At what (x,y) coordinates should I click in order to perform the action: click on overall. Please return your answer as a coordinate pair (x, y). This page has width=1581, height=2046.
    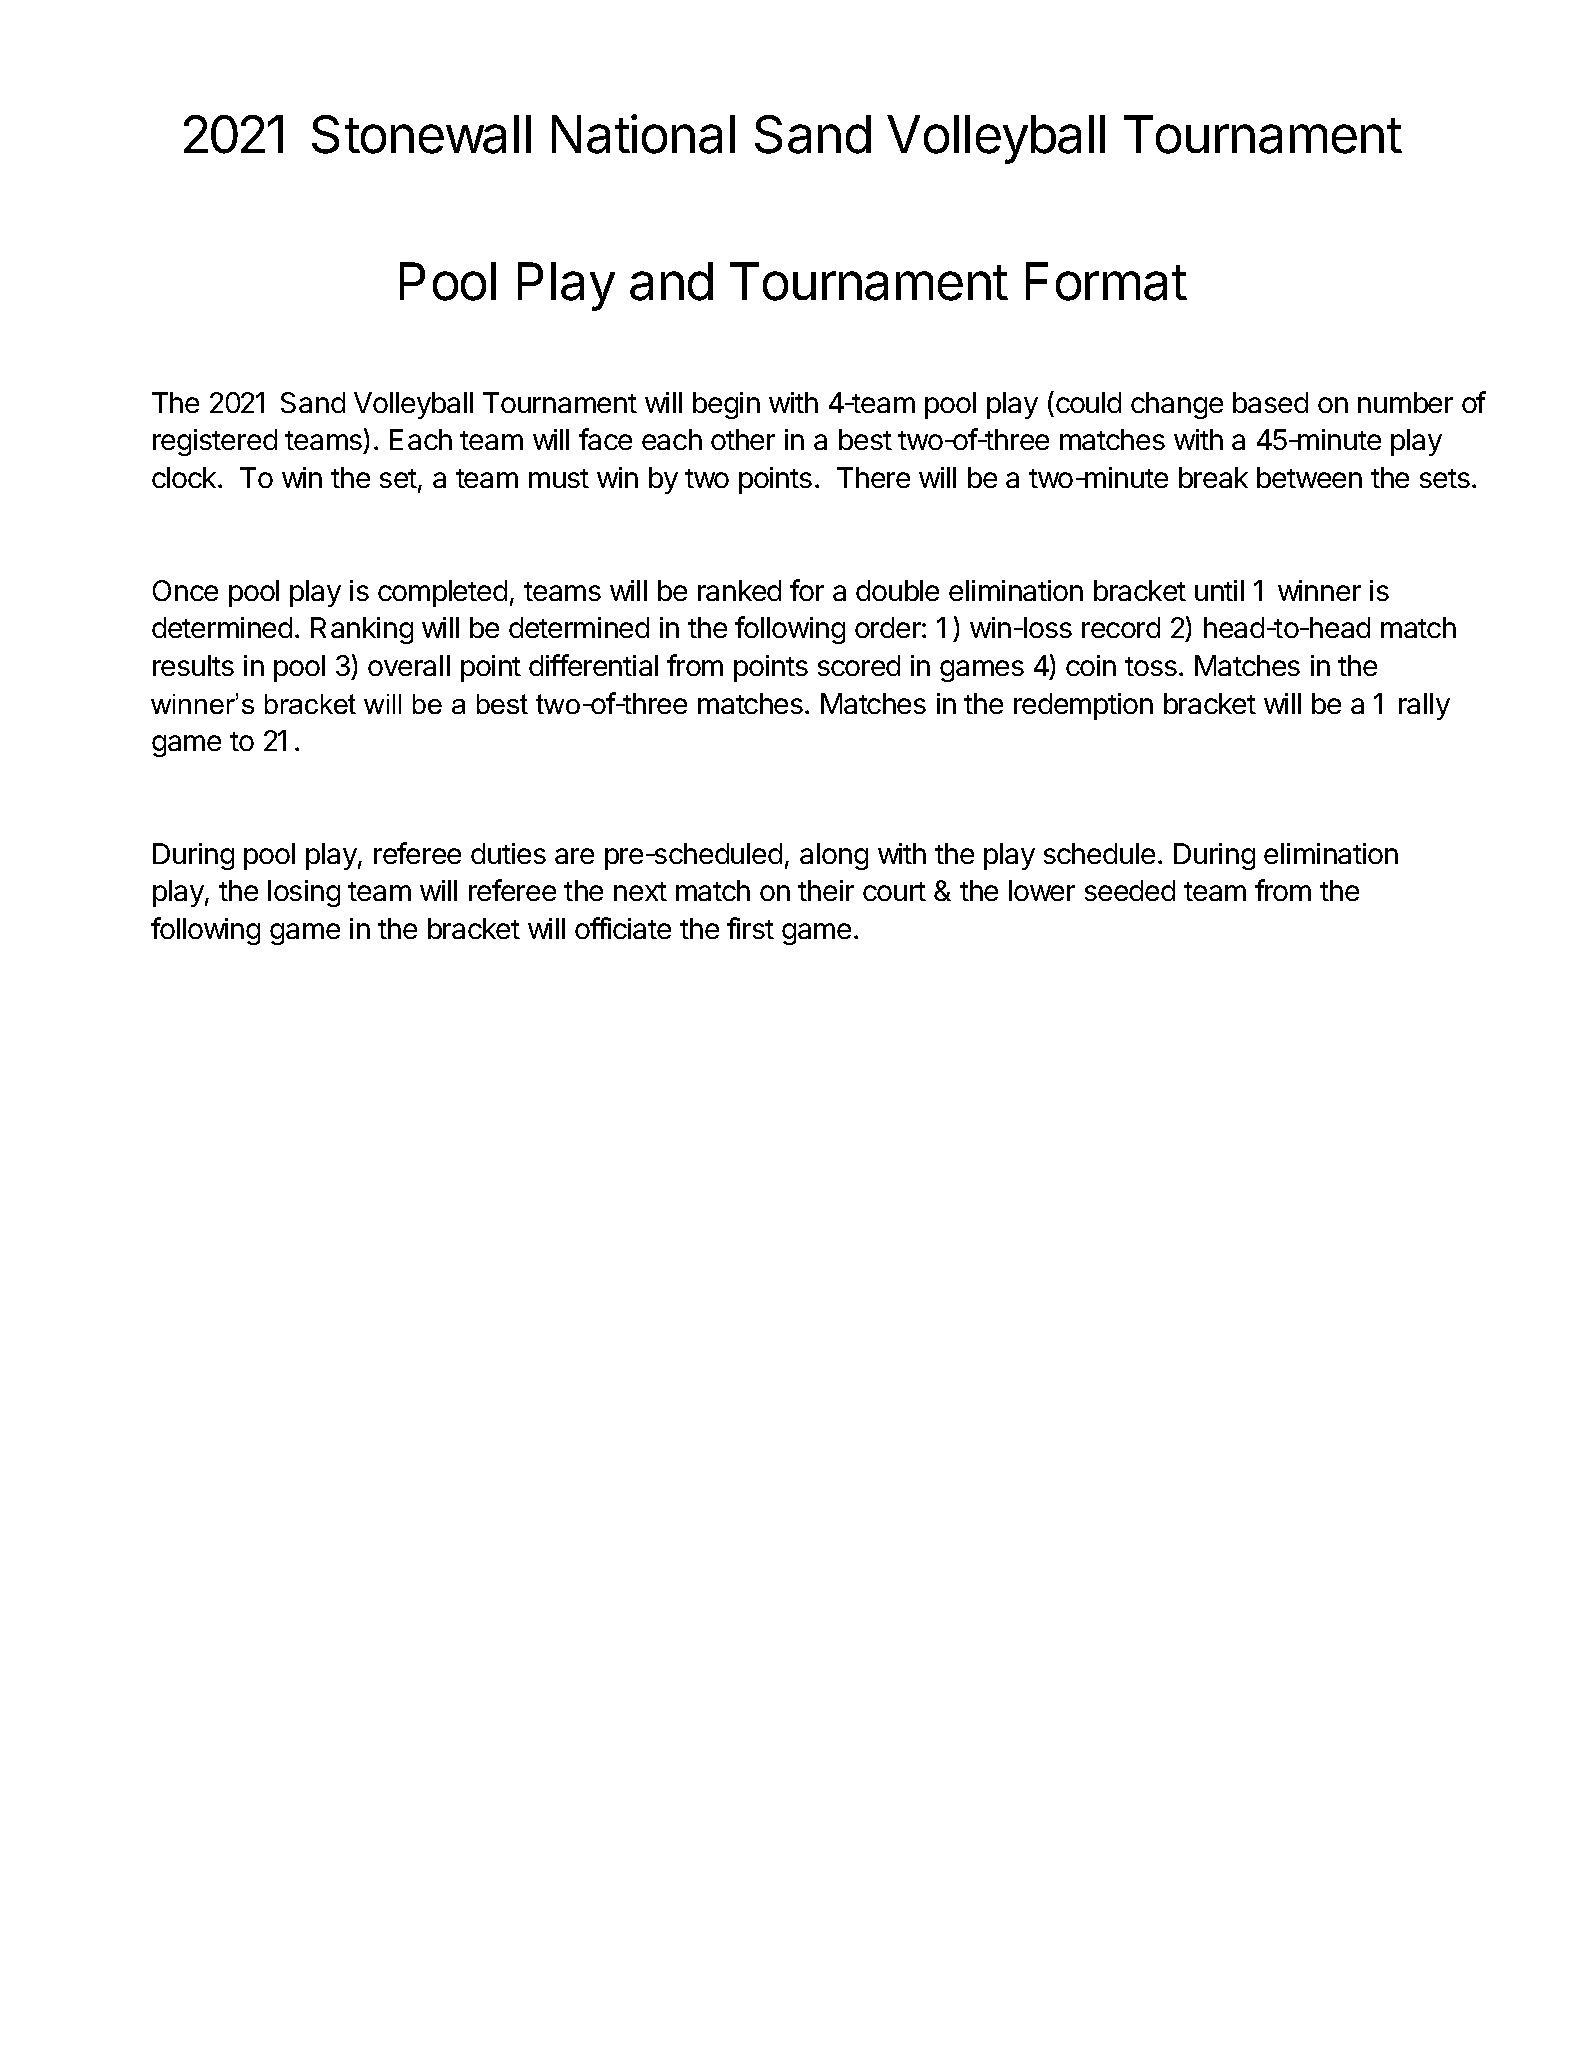
    Looking at the image, I should click on (409, 665).
